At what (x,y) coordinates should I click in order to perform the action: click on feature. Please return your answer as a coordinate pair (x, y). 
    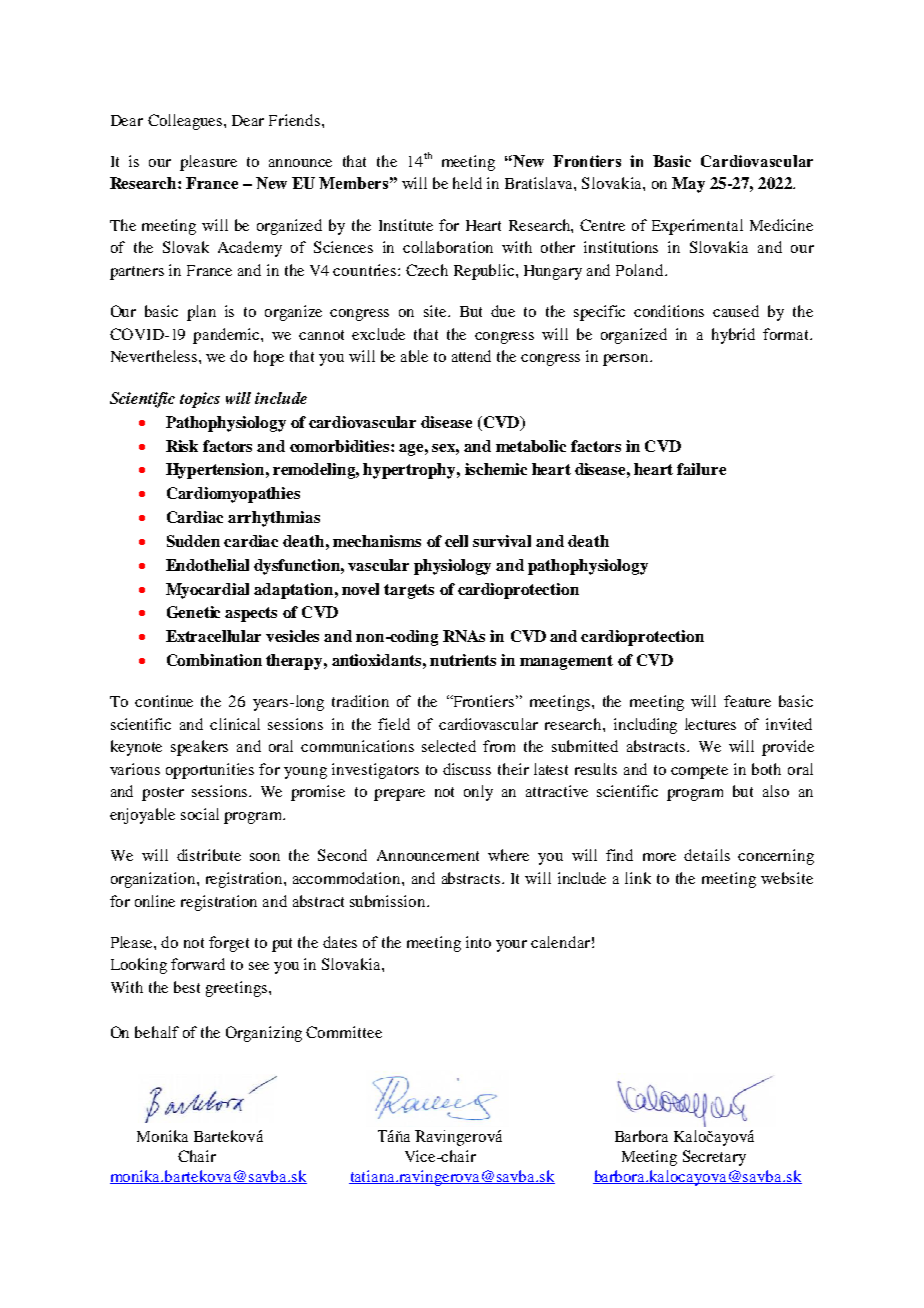
    Looking at the image, I should click on (747, 701).
